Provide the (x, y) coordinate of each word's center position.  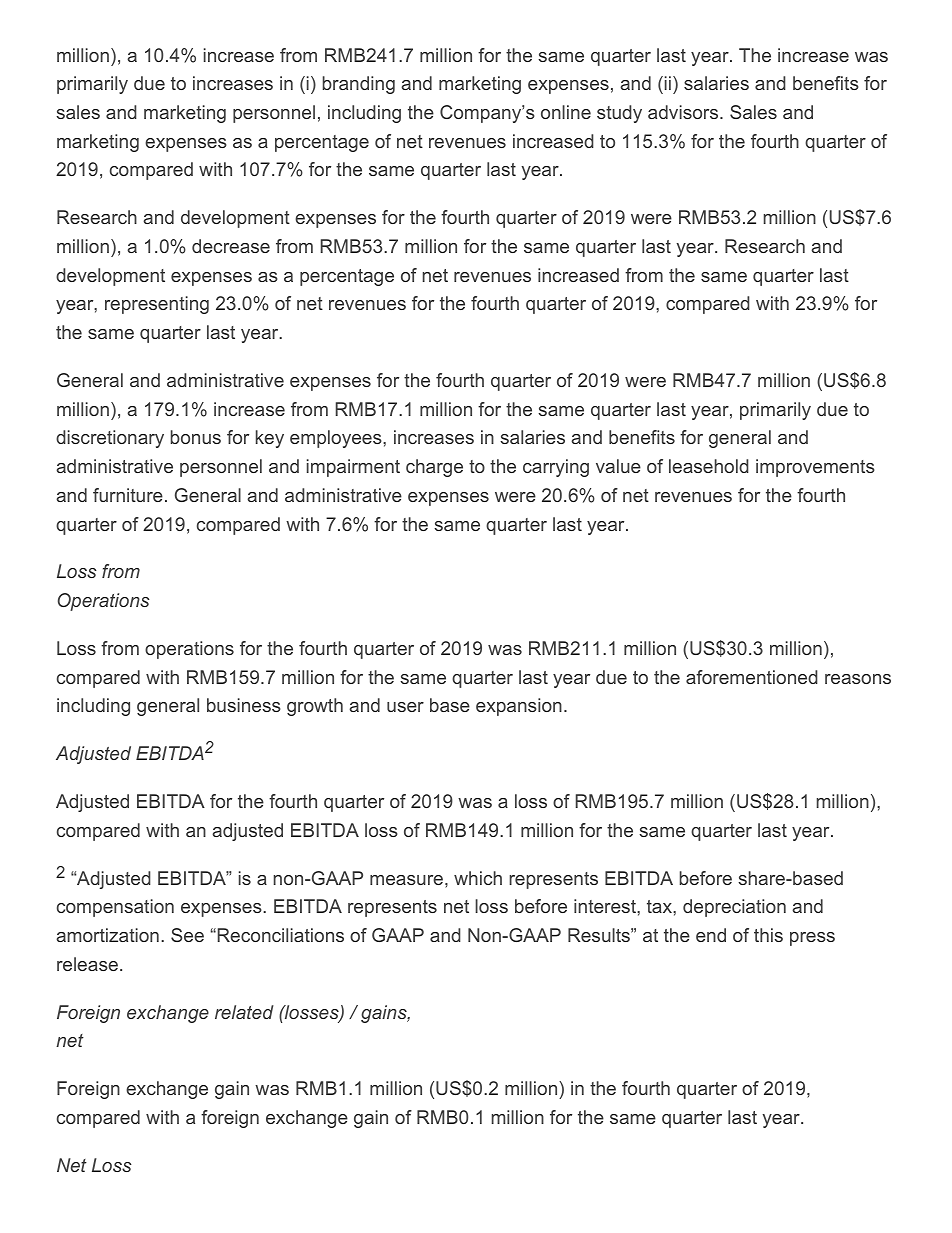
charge (434, 468)
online (566, 112)
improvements (815, 468)
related (244, 1012)
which (478, 878)
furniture (128, 495)
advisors (684, 112)
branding (359, 85)
